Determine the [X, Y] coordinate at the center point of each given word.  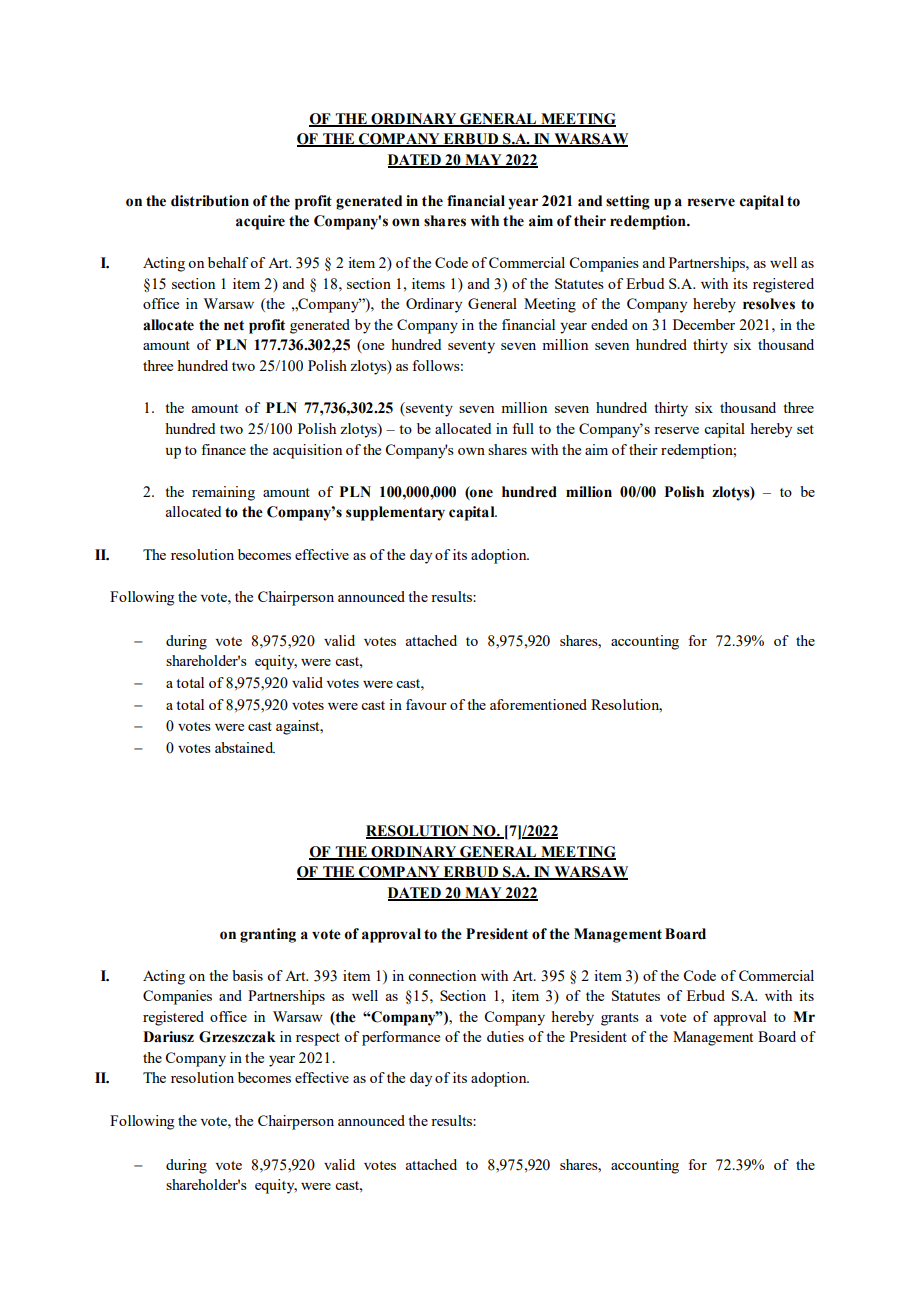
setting [628, 202]
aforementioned [538, 704]
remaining [223, 493]
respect [318, 1039]
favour [426, 704]
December [704, 324]
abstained [245, 747]
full [523, 428]
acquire [260, 222]
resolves [769, 304]
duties [505, 1036]
